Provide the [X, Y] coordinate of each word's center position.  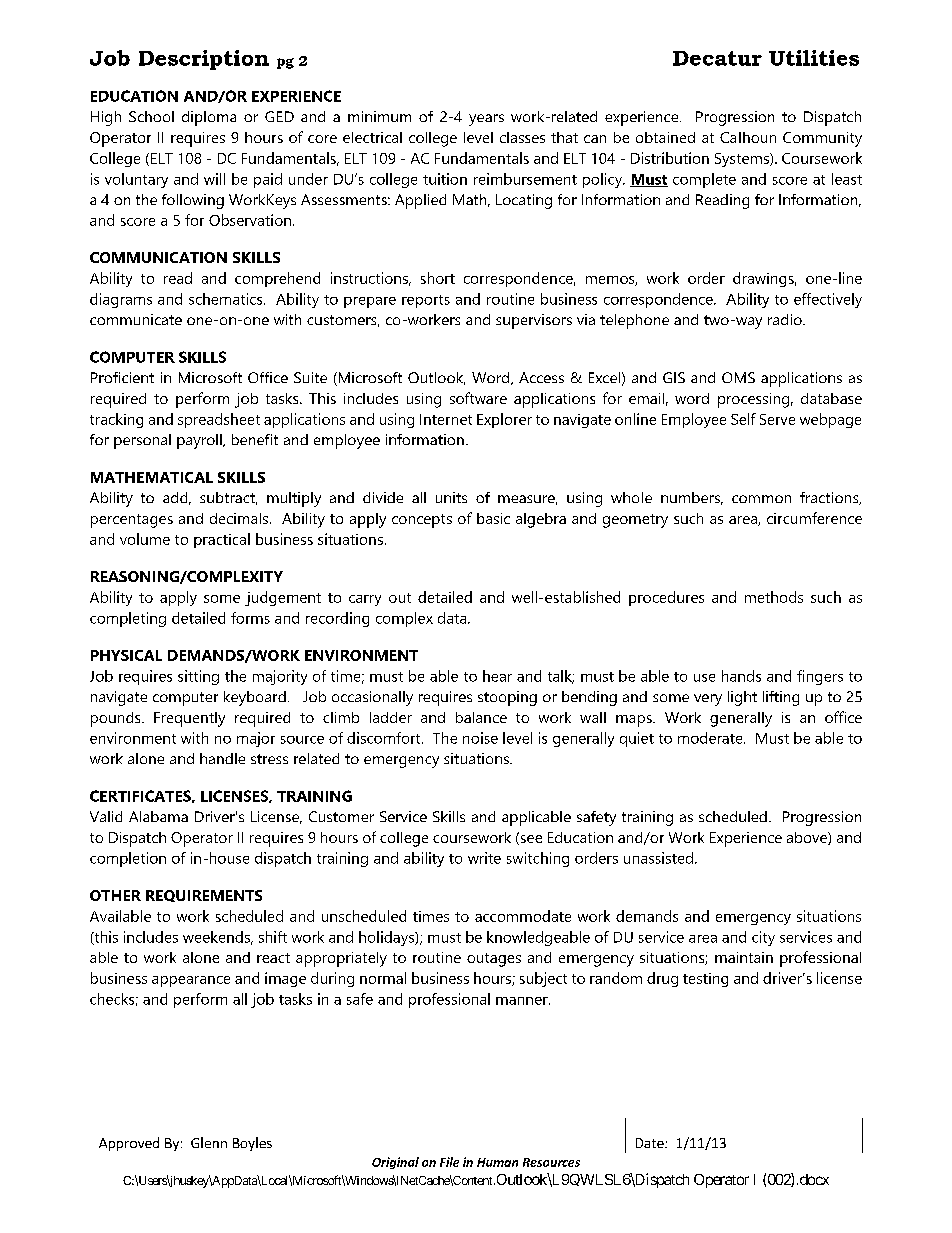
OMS [738, 377]
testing [705, 980]
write [484, 858]
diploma [209, 118]
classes [522, 137]
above [808, 838]
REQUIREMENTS [204, 896]
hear [497, 676]
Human [497, 1162]
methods [774, 597]
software [478, 398]
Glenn [209, 1142]
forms [250, 618]
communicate [136, 319]
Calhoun [748, 137]
